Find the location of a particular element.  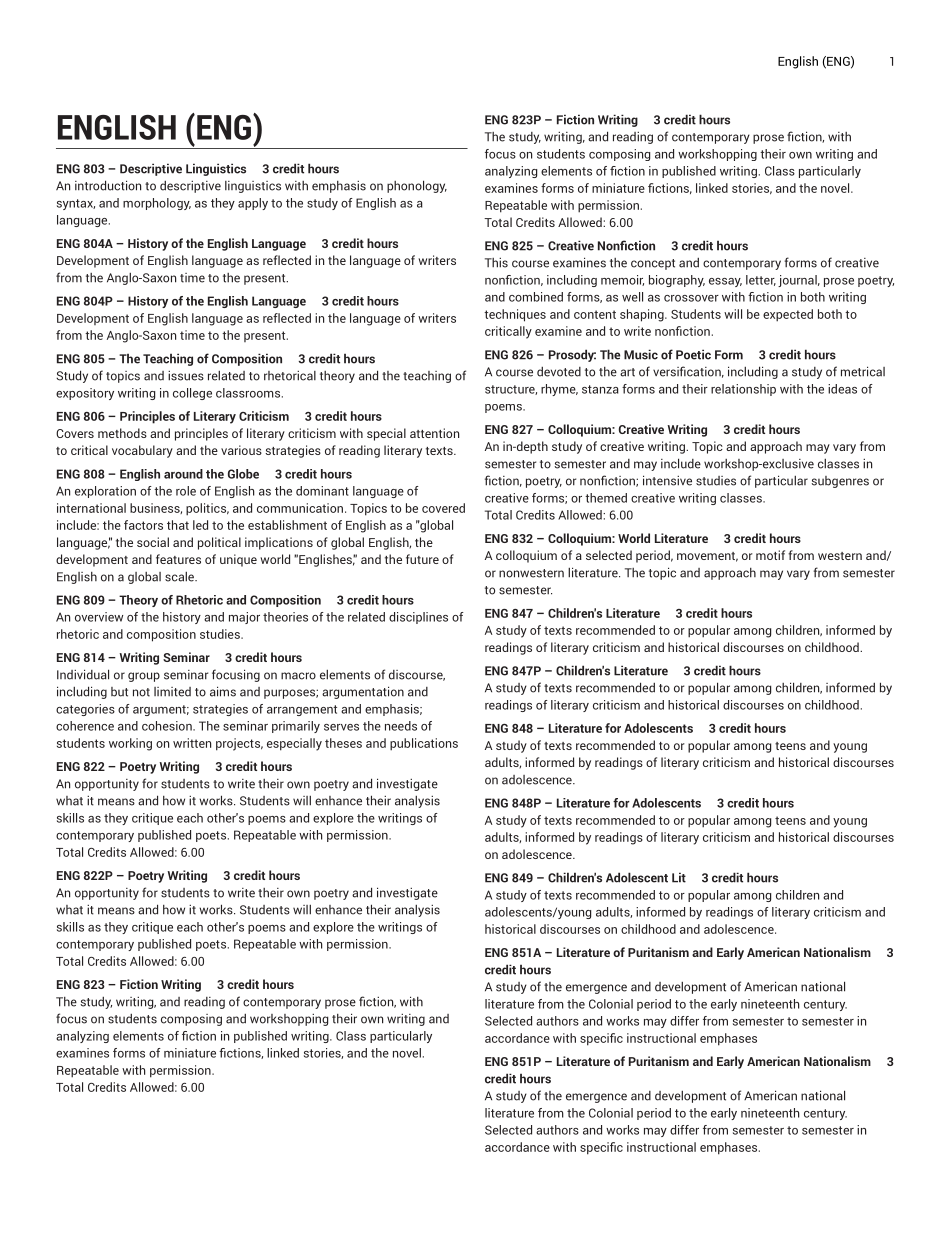

cohesion is located at coordinates (168, 726).
